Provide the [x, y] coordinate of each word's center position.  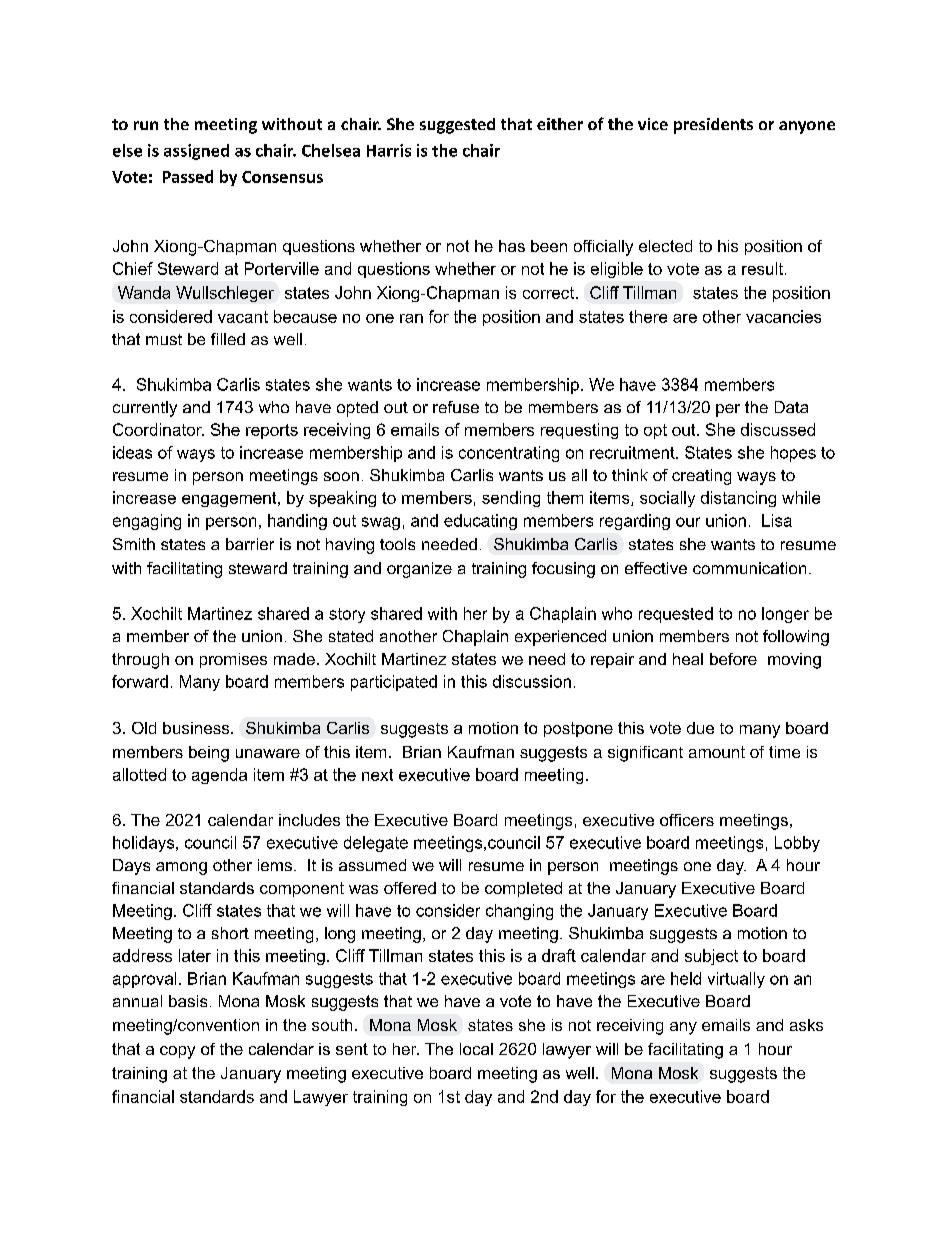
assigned [196, 152]
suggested [457, 126]
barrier [250, 544]
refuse [456, 407]
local [476, 1049]
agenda [219, 776]
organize [419, 570]
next [377, 775]
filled [228, 339]
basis [188, 1001]
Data [791, 407]
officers [687, 820]
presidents [713, 126]
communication [749, 568]
